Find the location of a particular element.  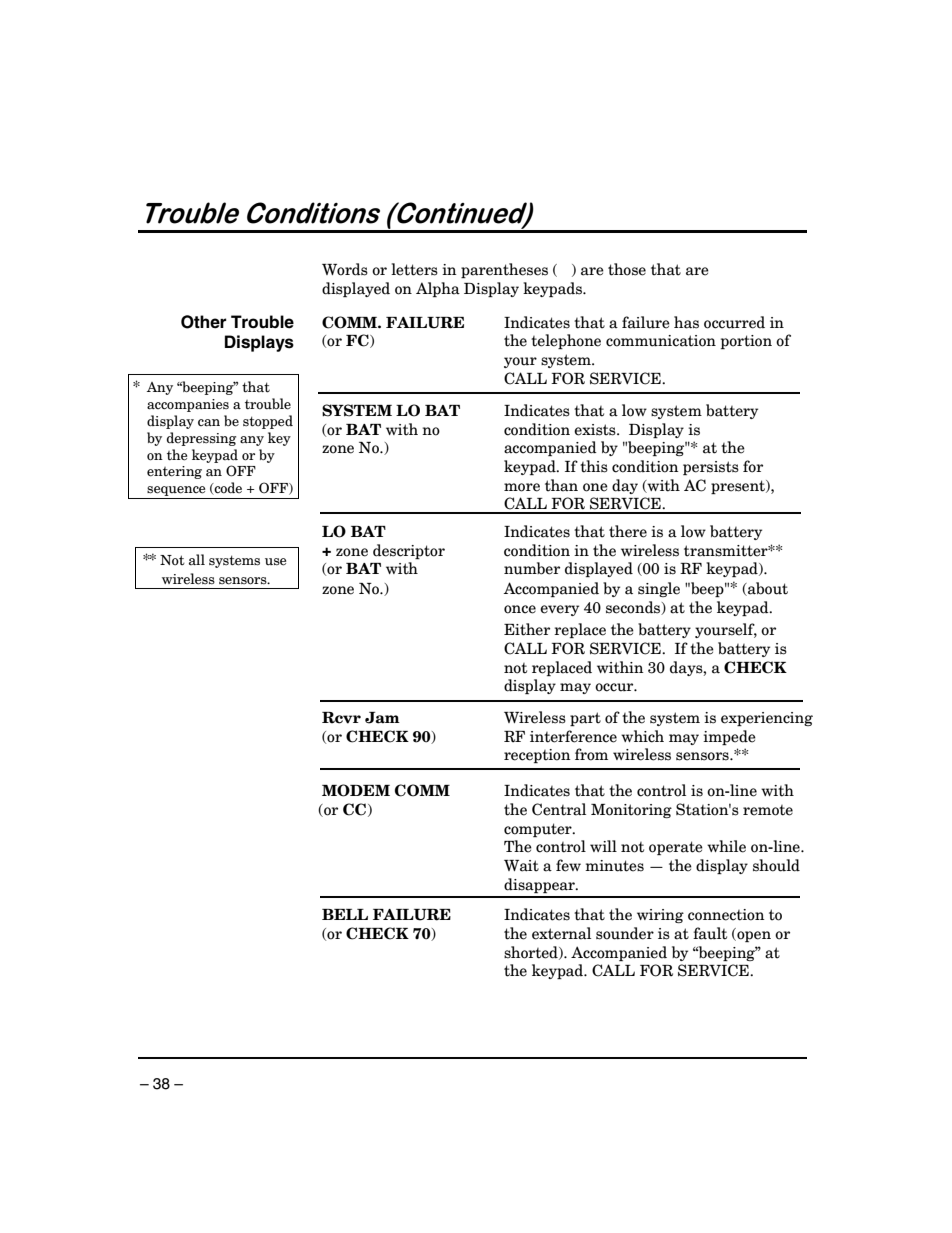

Other is located at coordinates (204, 322).
